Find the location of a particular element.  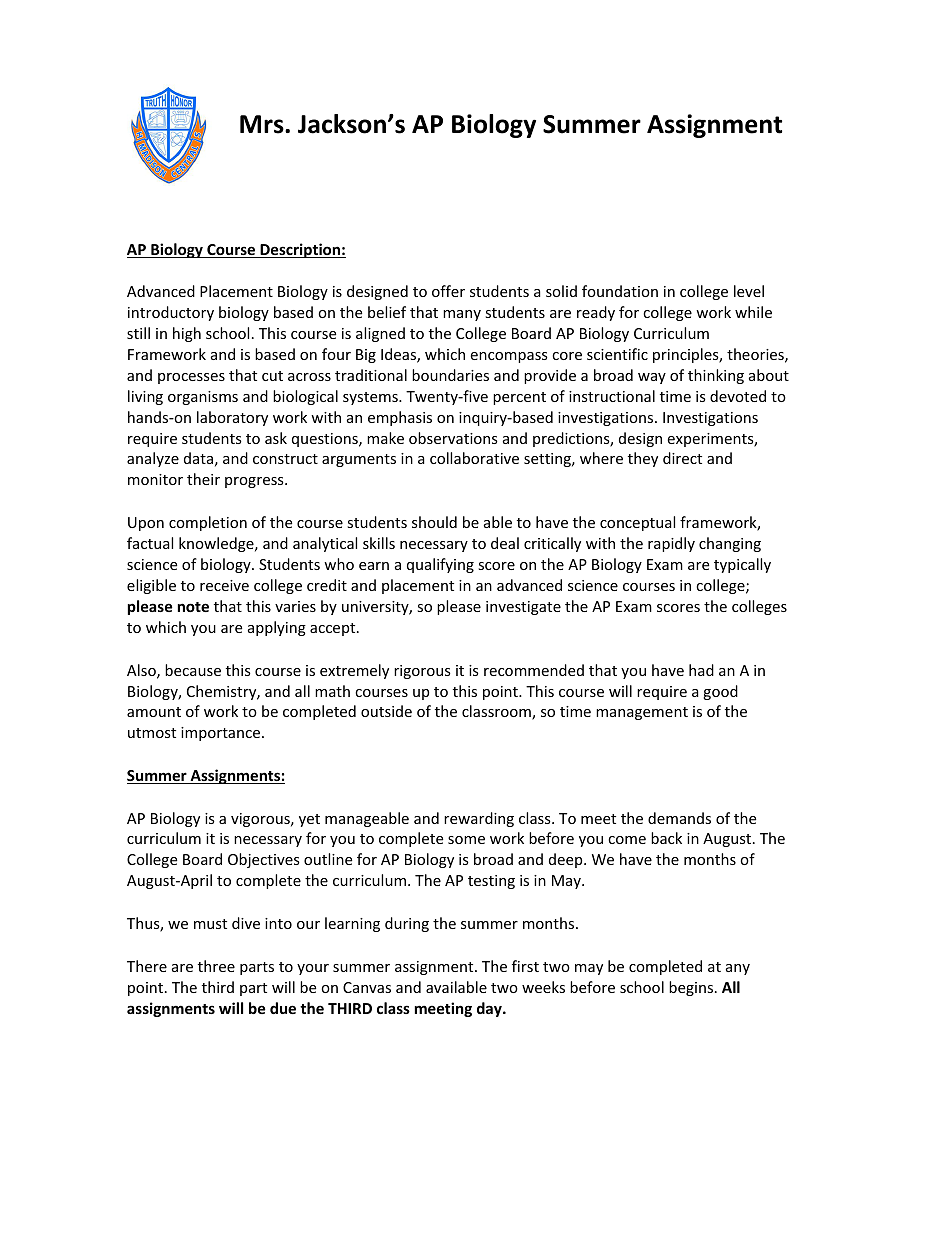

rewarding is located at coordinates (479, 819).
